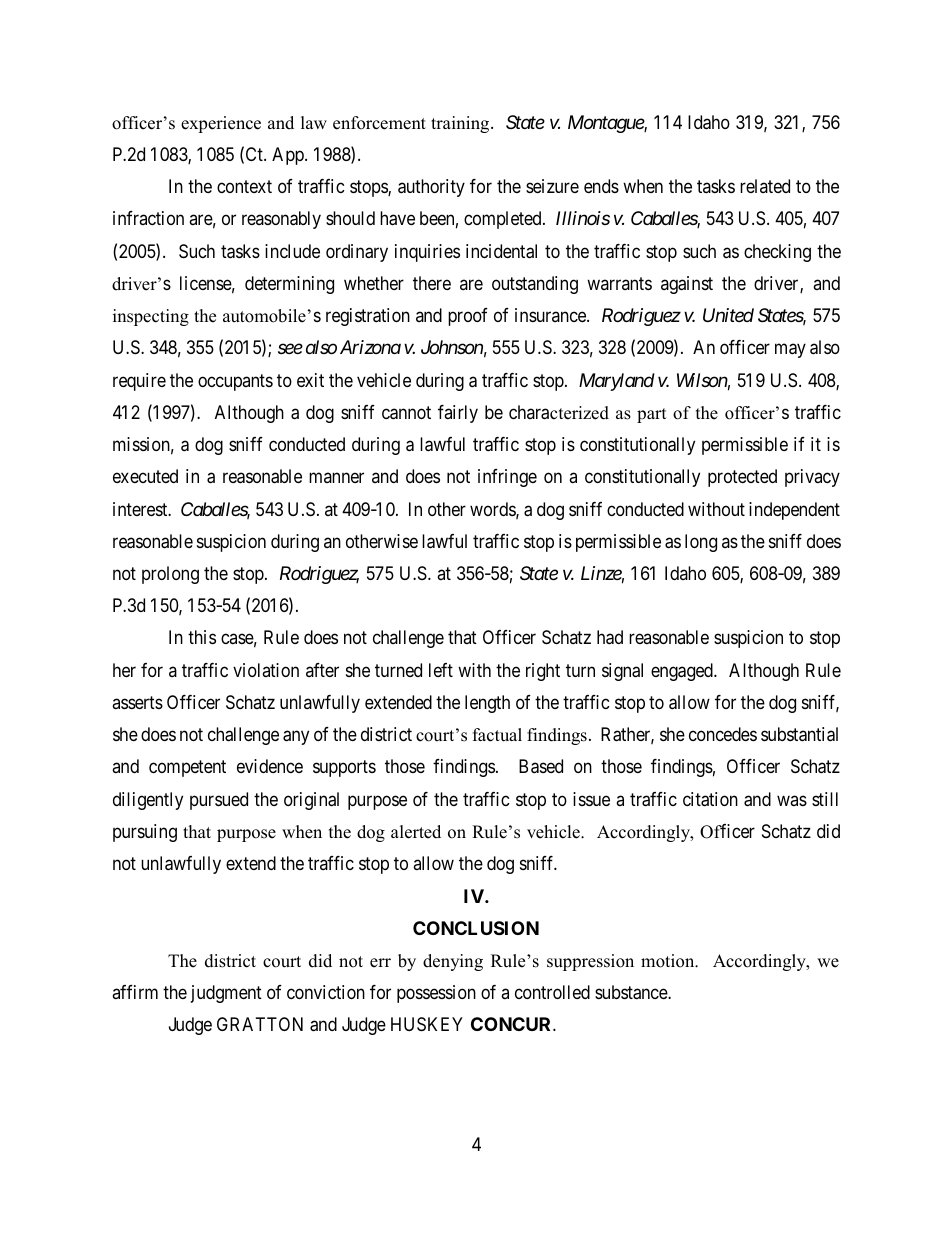 This page has height=1233, width=952. What do you see at coordinates (202, 637) in the page?
I see `this` at bounding box center [202, 637].
